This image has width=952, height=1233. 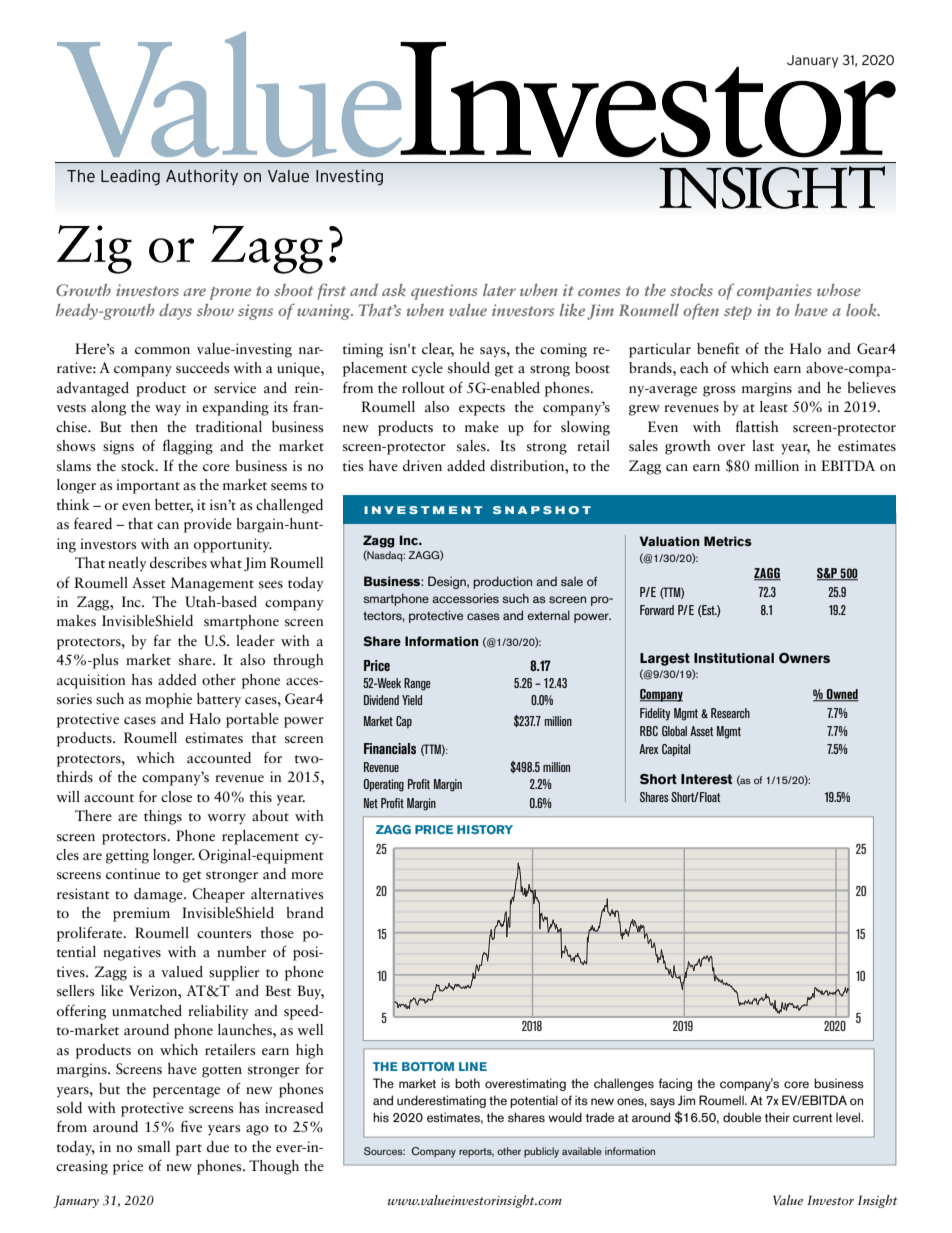 What do you see at coordinates (804, 658) in the image?
I see `Owners` at bounding box center [804, 658].
